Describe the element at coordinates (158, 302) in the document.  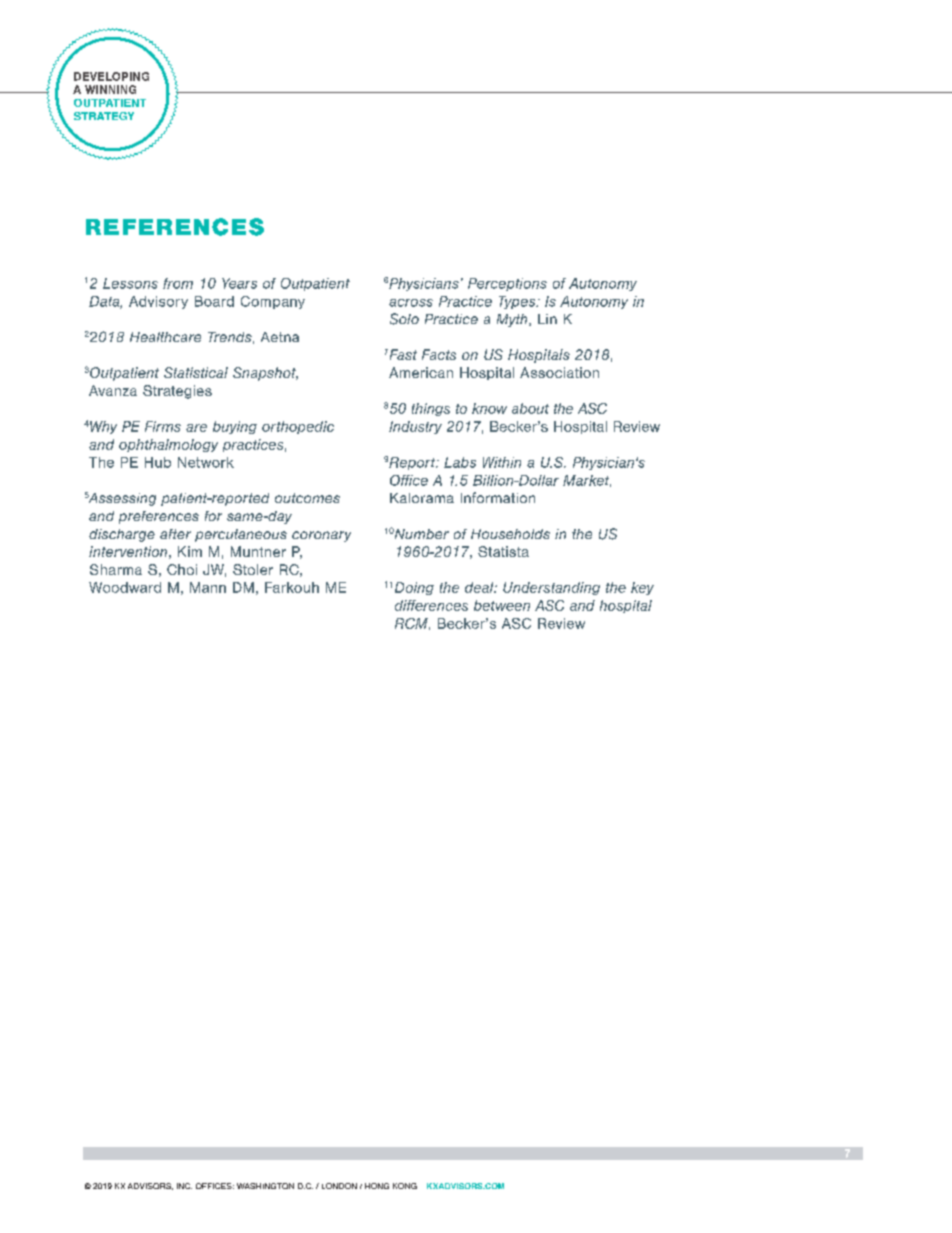
I see `Advisory` at that location.
